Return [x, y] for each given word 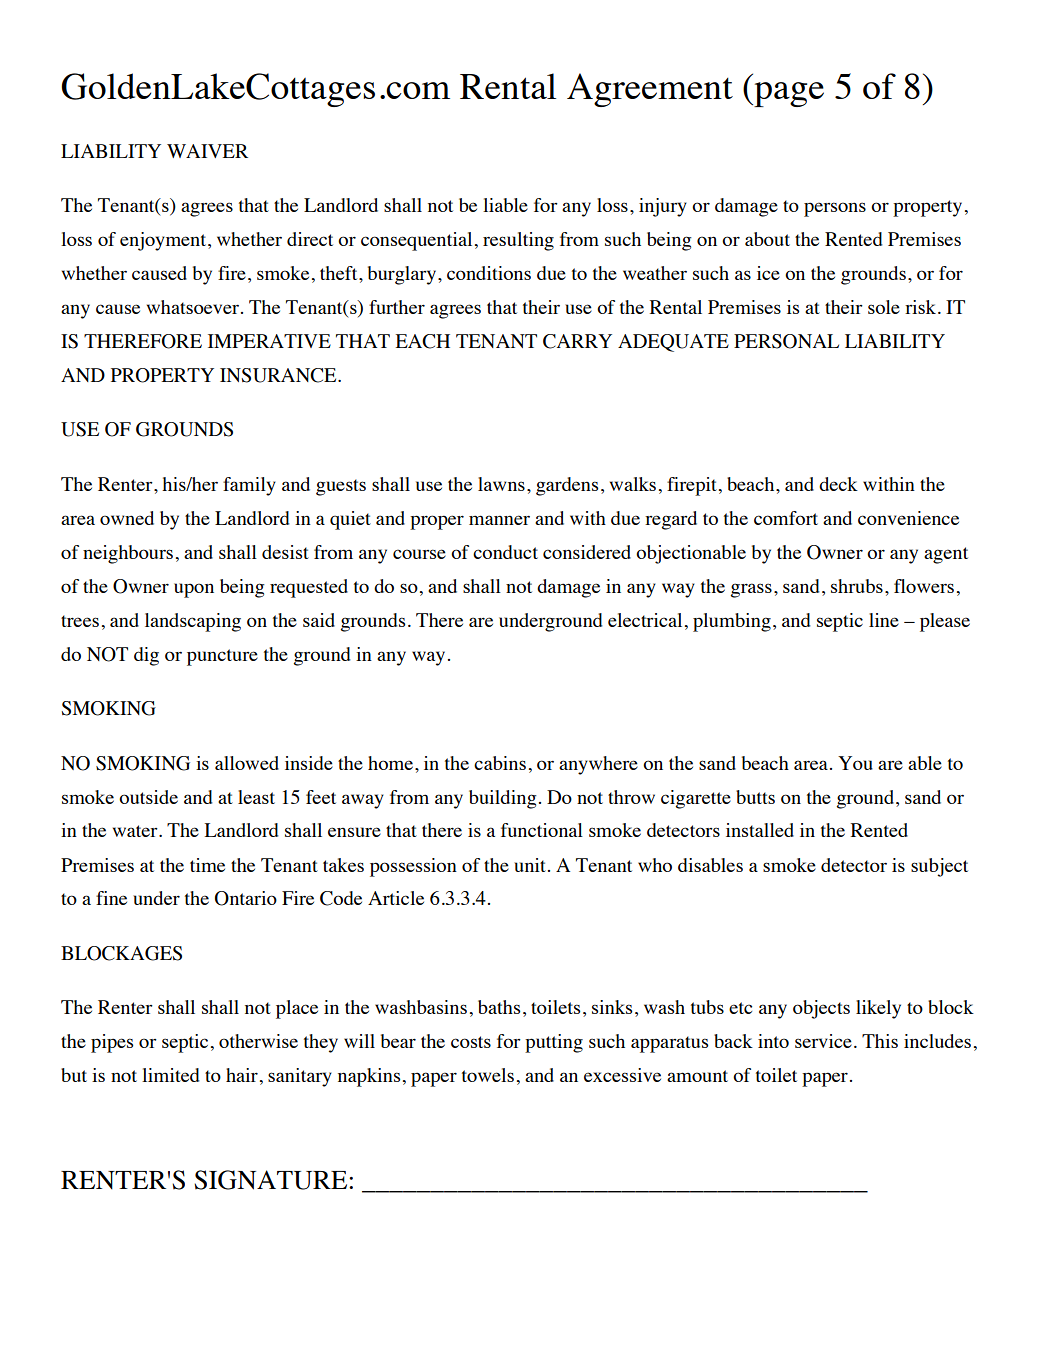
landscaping [193, 622]
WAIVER [207, 151]
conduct [505, 552]
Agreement [650, 90]
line [884, 620]
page [788, 94]
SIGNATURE [272, 1180]
